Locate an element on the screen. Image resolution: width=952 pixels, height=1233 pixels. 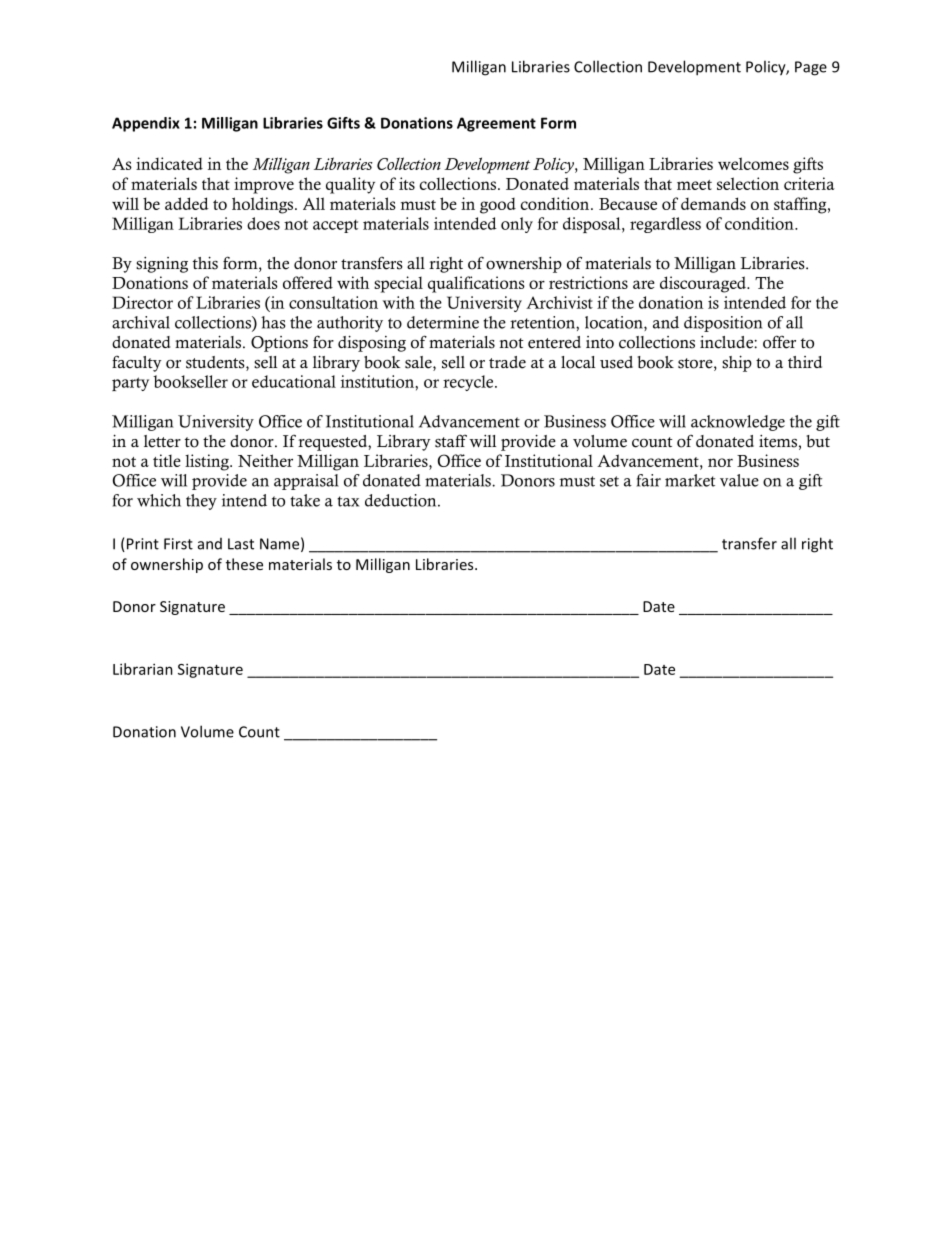
only is located at coordinates (517, 225).
